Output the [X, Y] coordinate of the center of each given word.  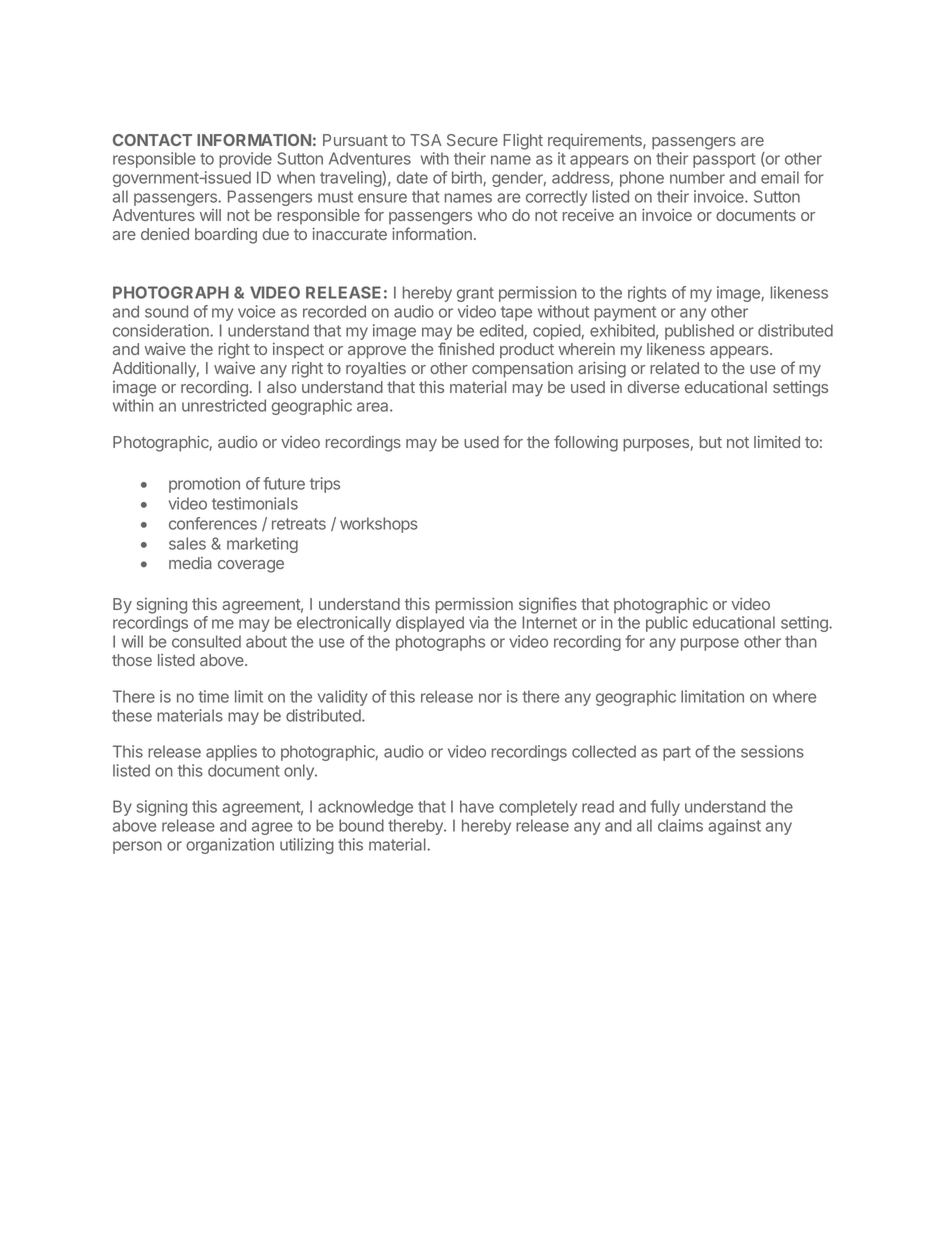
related [674, 368]
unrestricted [224, 405]
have [477, 806]
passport [724, 160]
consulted [206, 641]
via [478, 622]
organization [230, 846]
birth [468, 178]
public [667, 624]
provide [245, 160]
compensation [522, 370]
